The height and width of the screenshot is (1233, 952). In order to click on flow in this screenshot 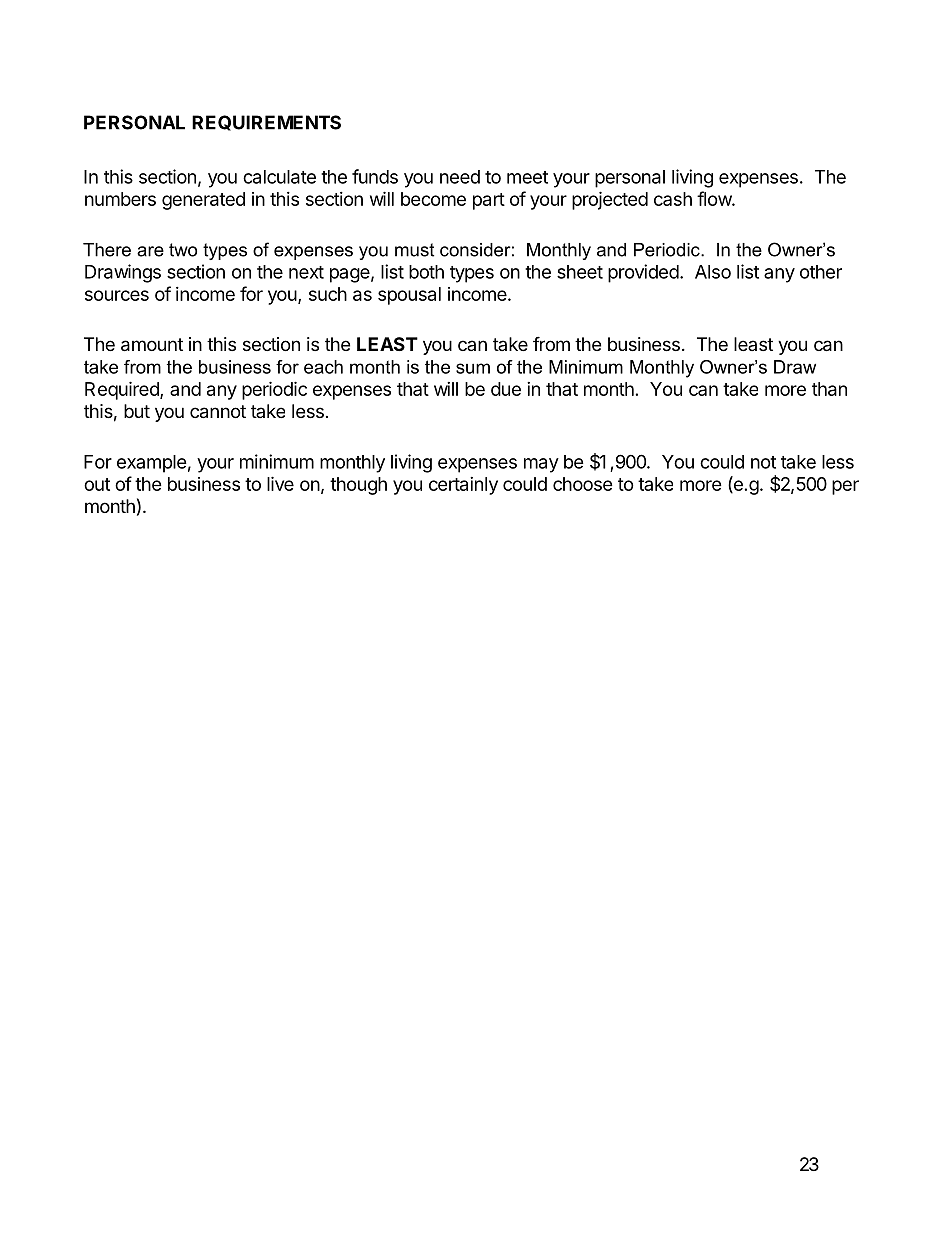, I will do `click(715, 198)`.
